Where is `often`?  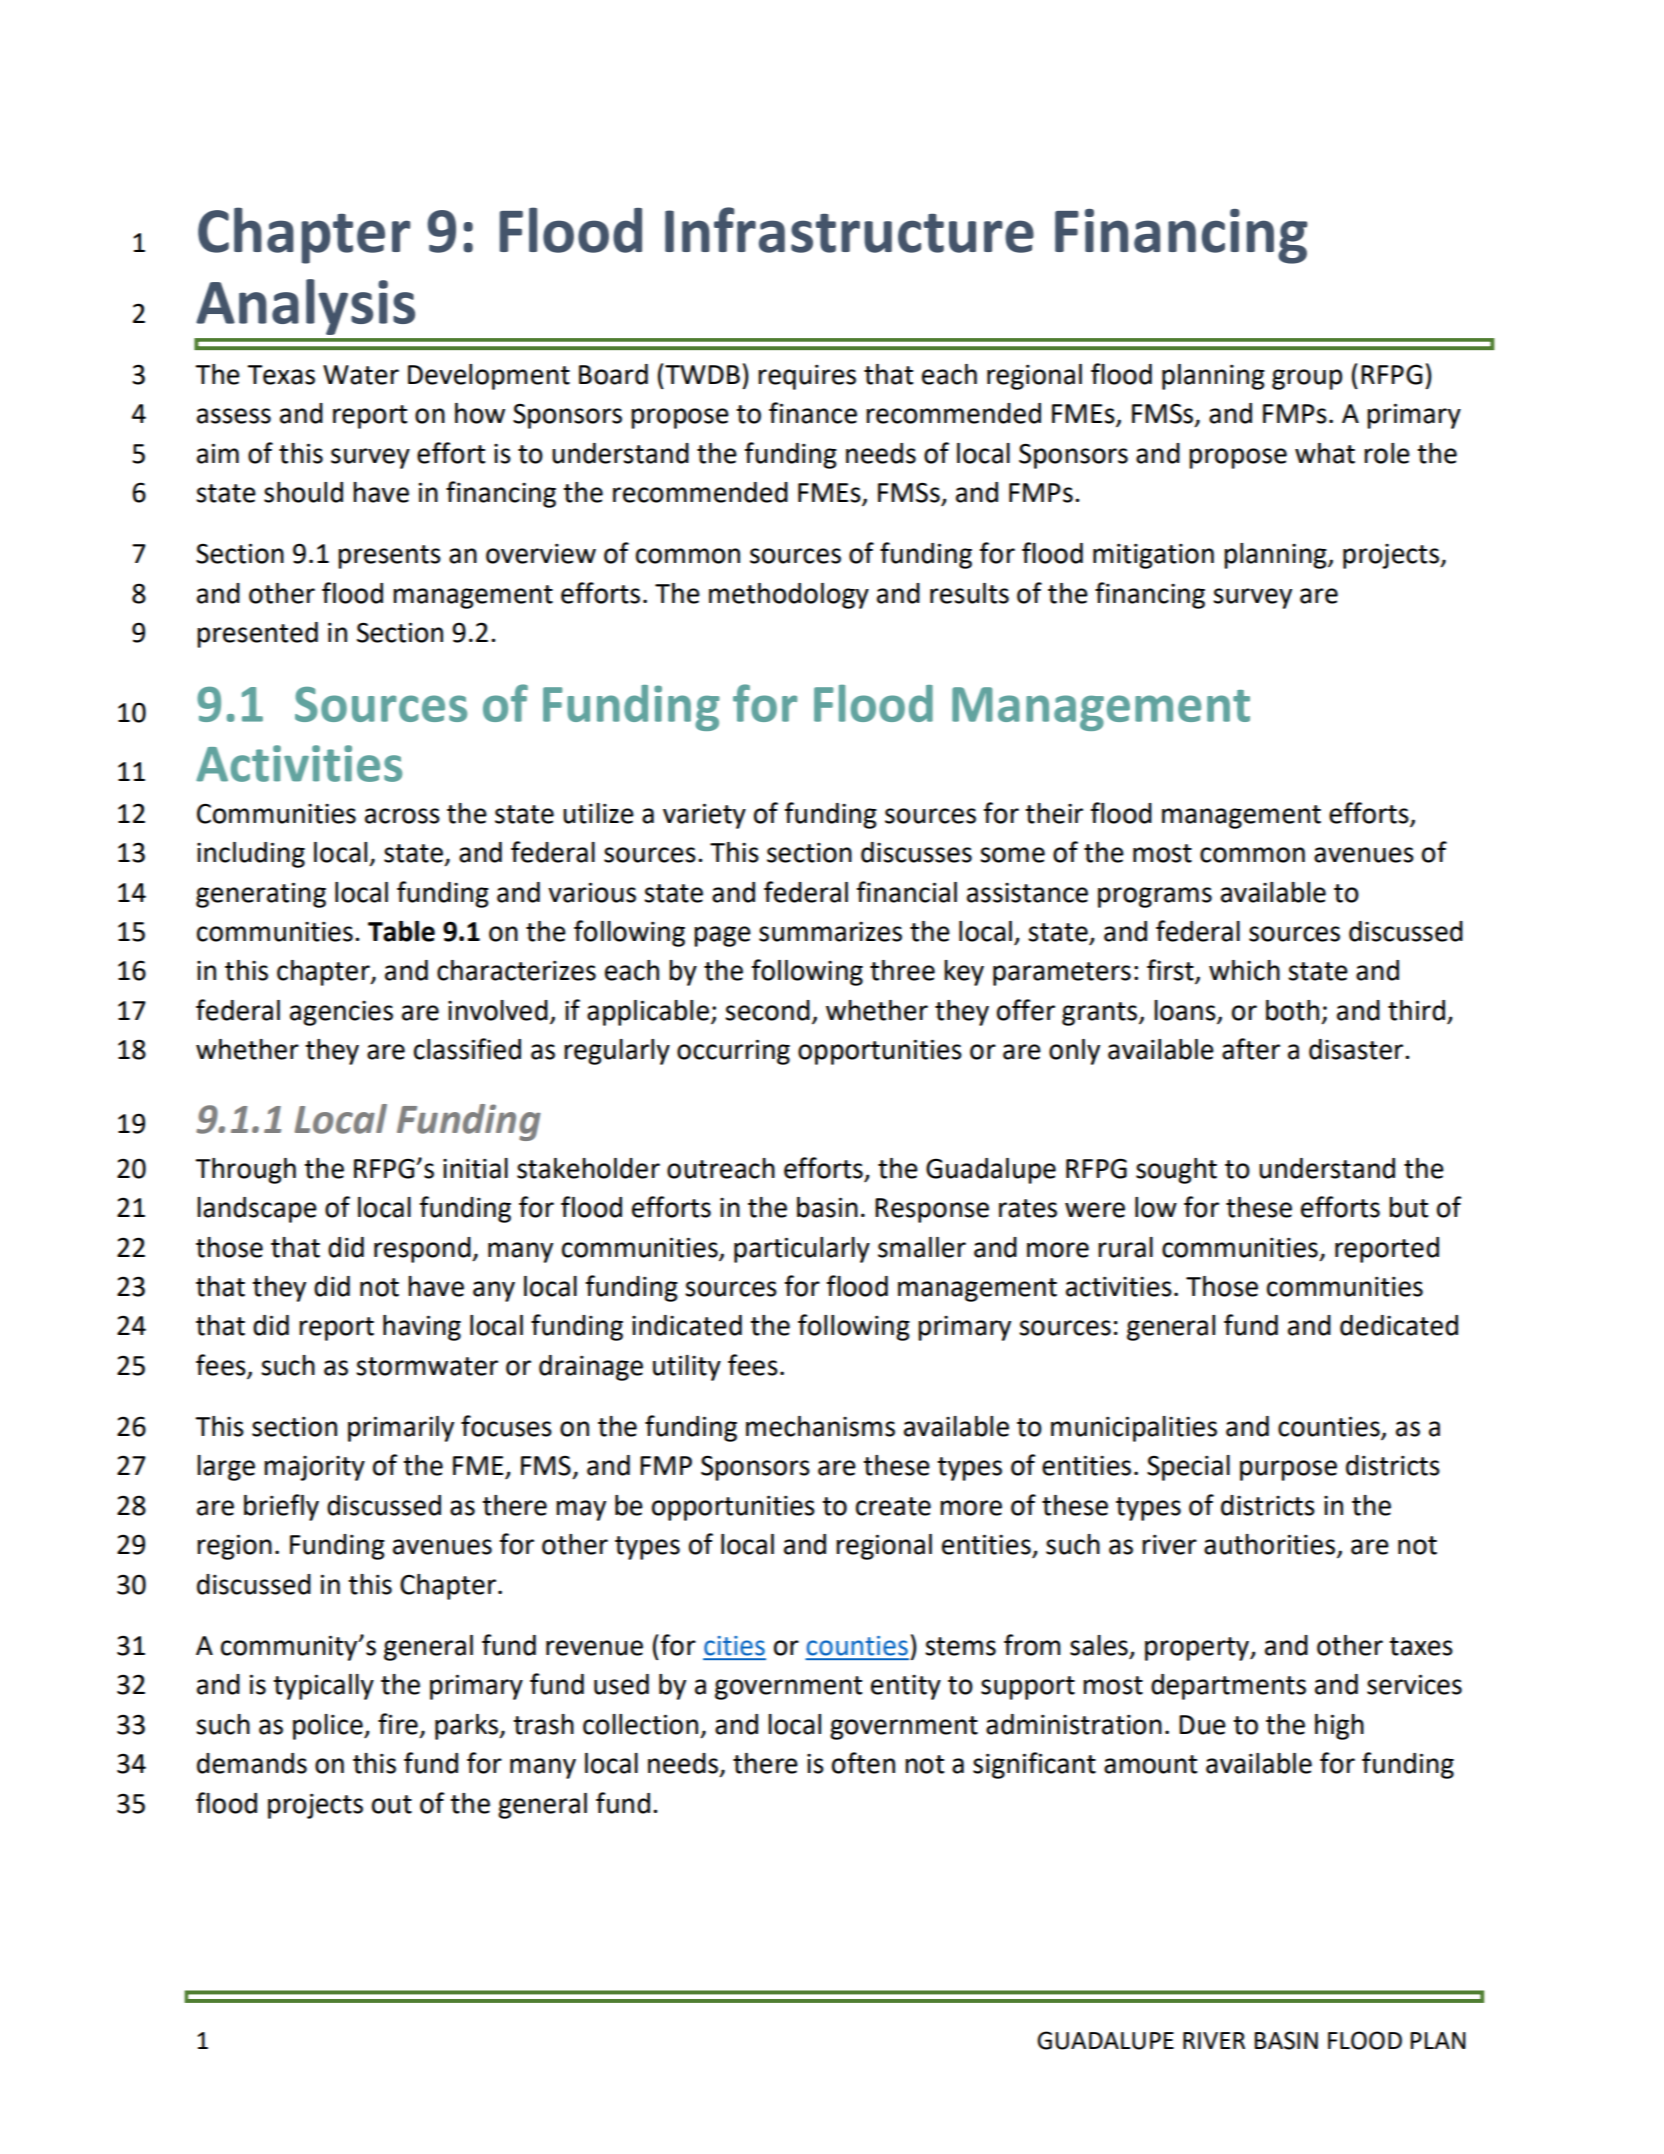
often is located at coordinates (863, 1763).
